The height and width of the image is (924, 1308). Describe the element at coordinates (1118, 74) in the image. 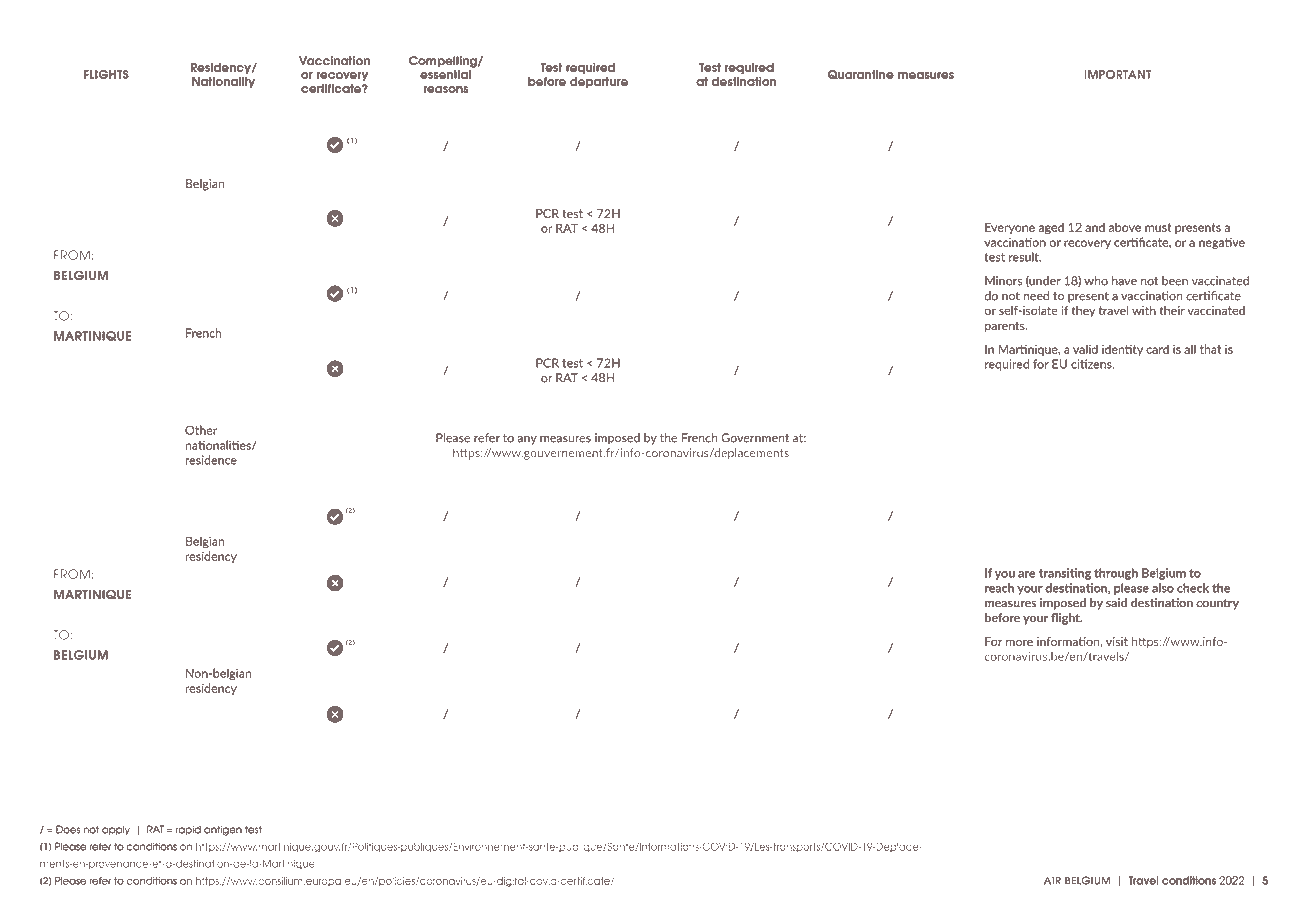

I see `IMPORTANT` at that location.
